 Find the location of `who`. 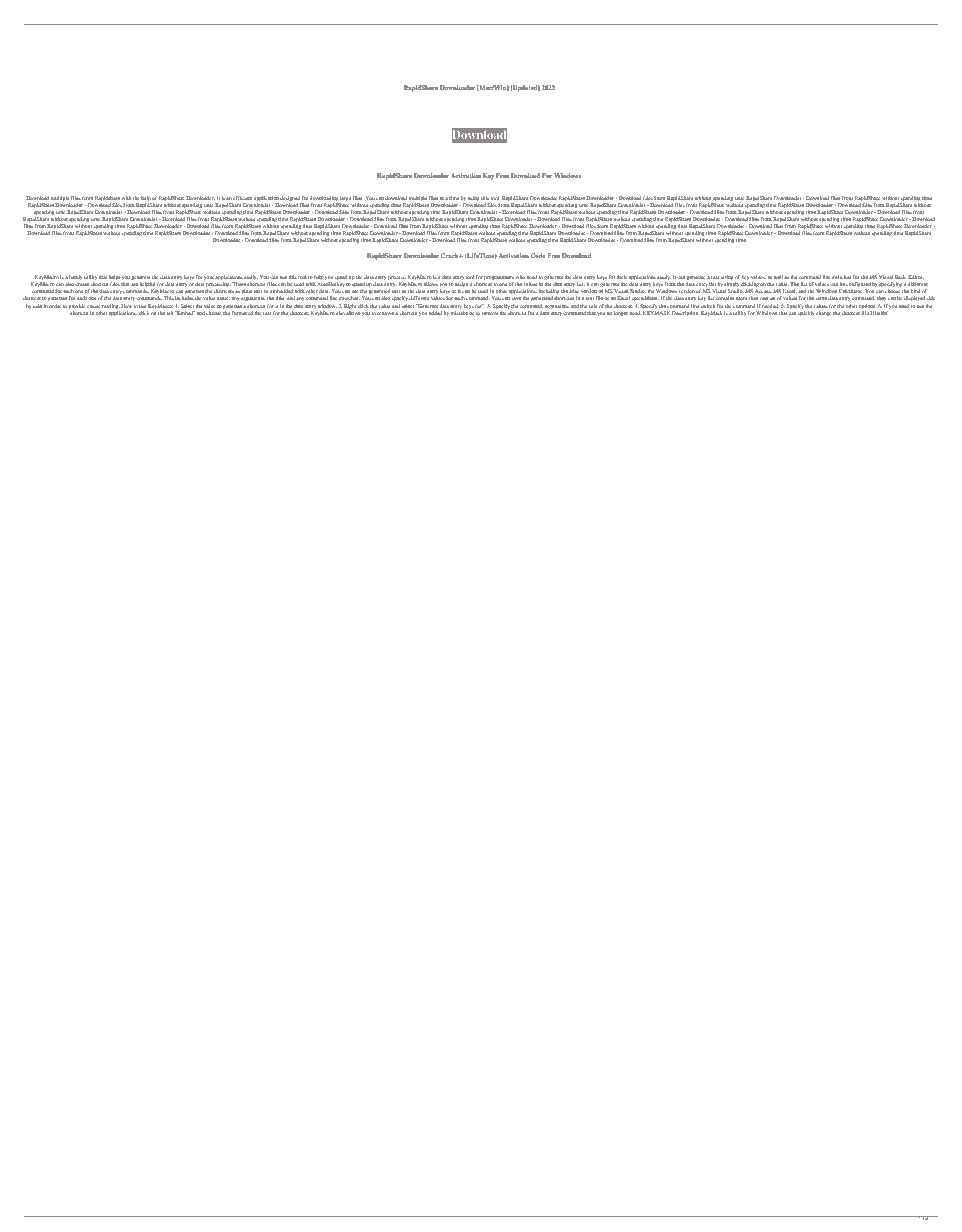

who is located at coordinates (520, 277).
